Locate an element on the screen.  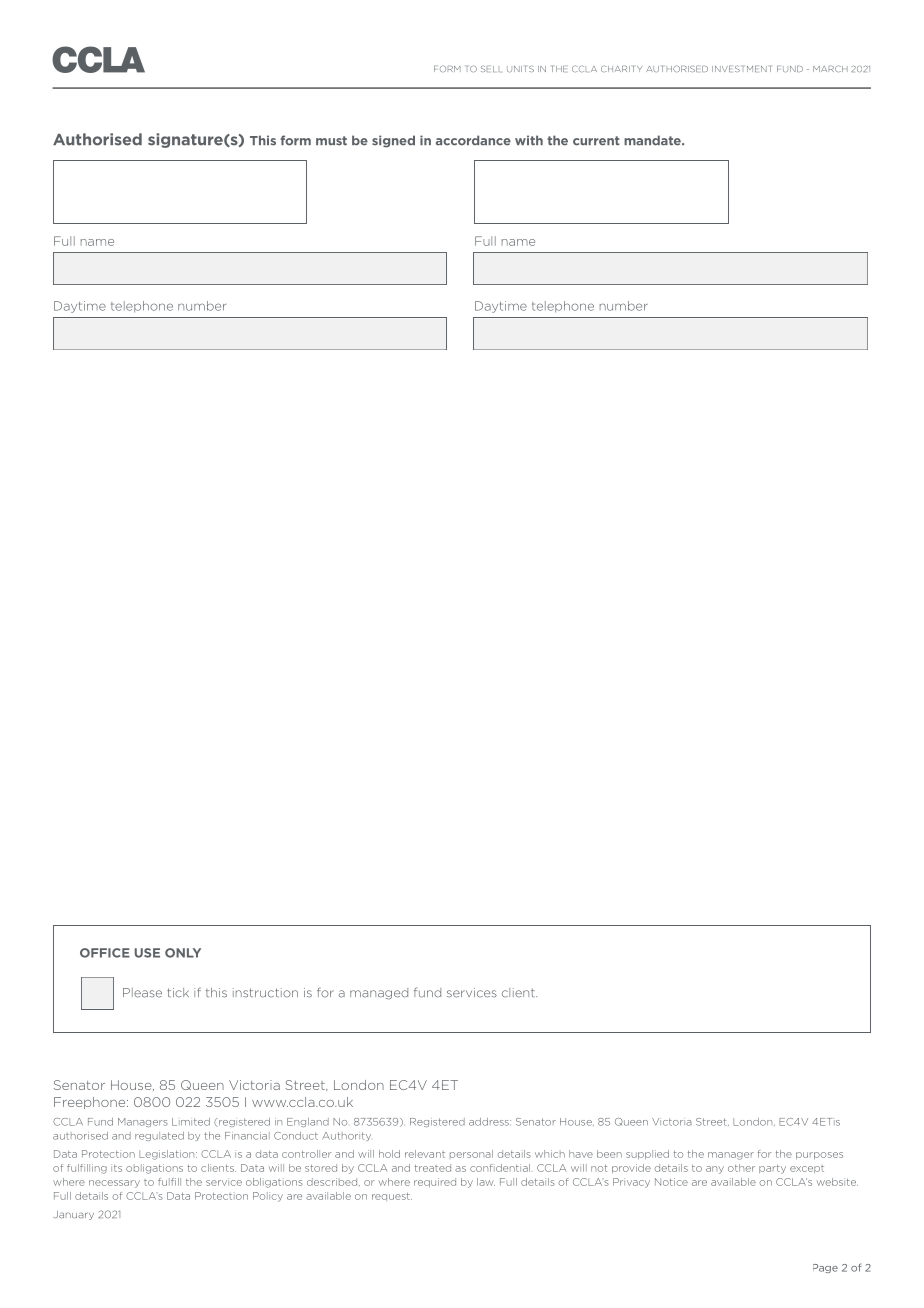
necessary is located at coordinates (114, 1184).
